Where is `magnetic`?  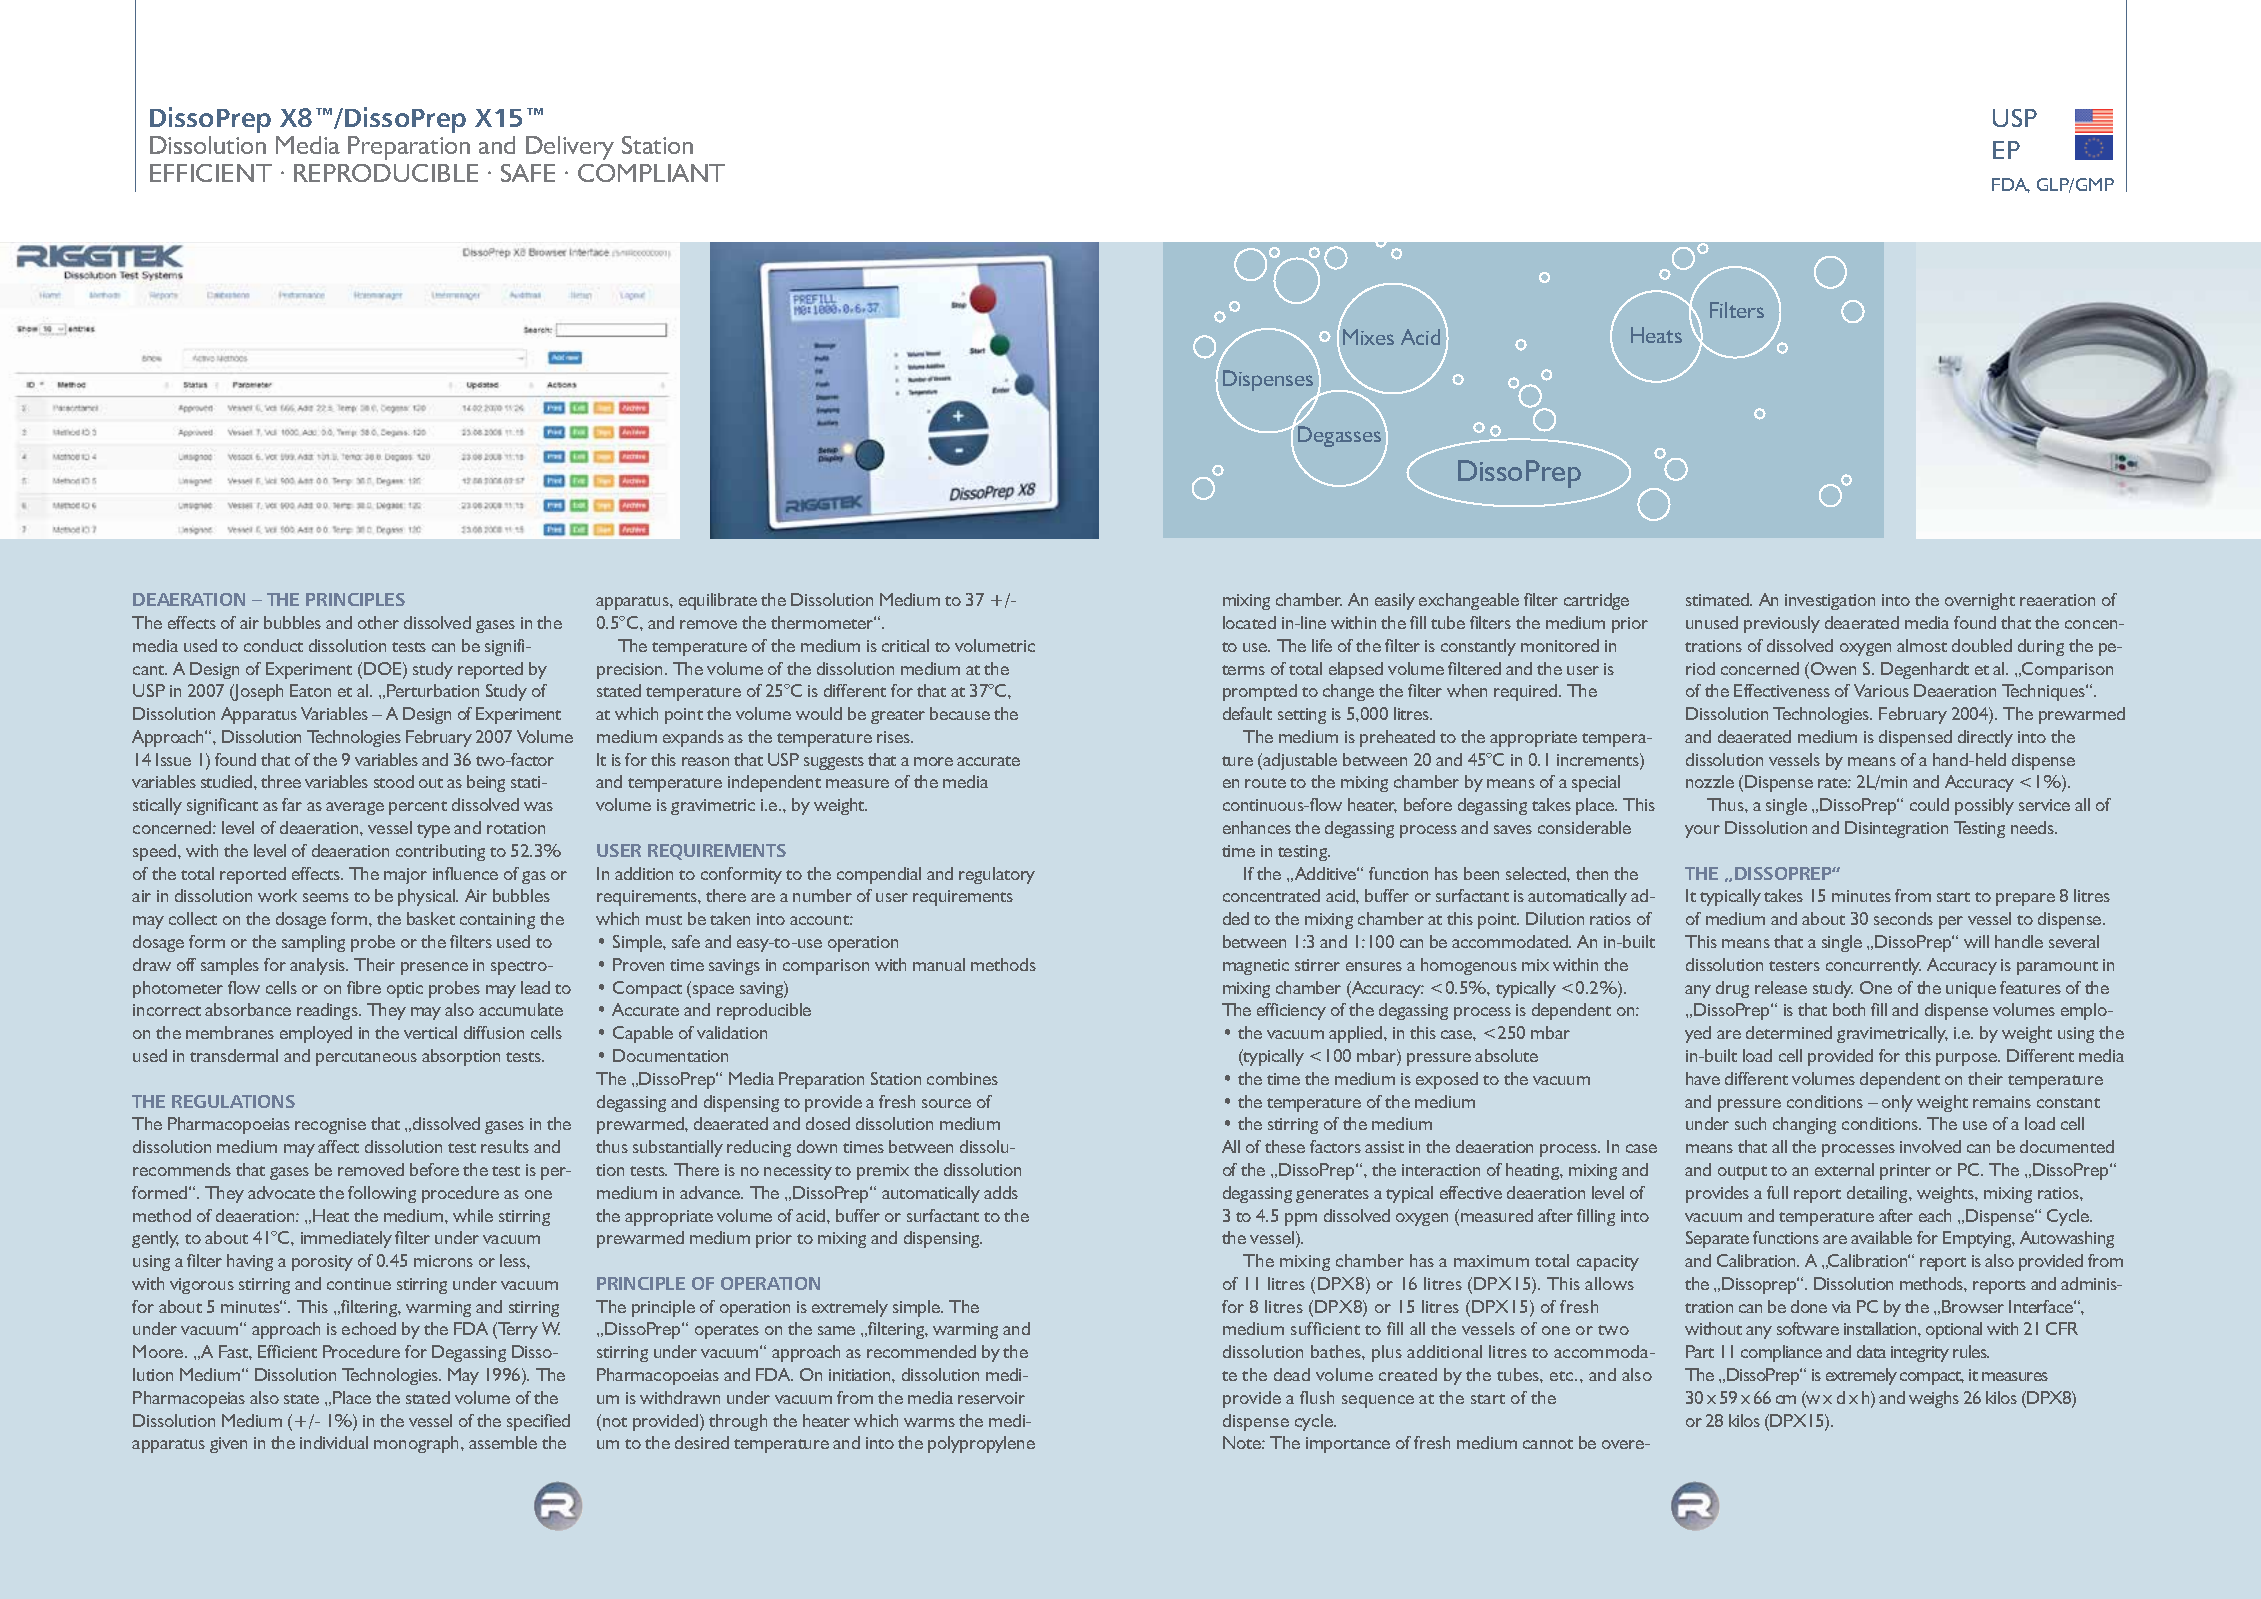 magnetic is located at coordinates (1256, 967).
